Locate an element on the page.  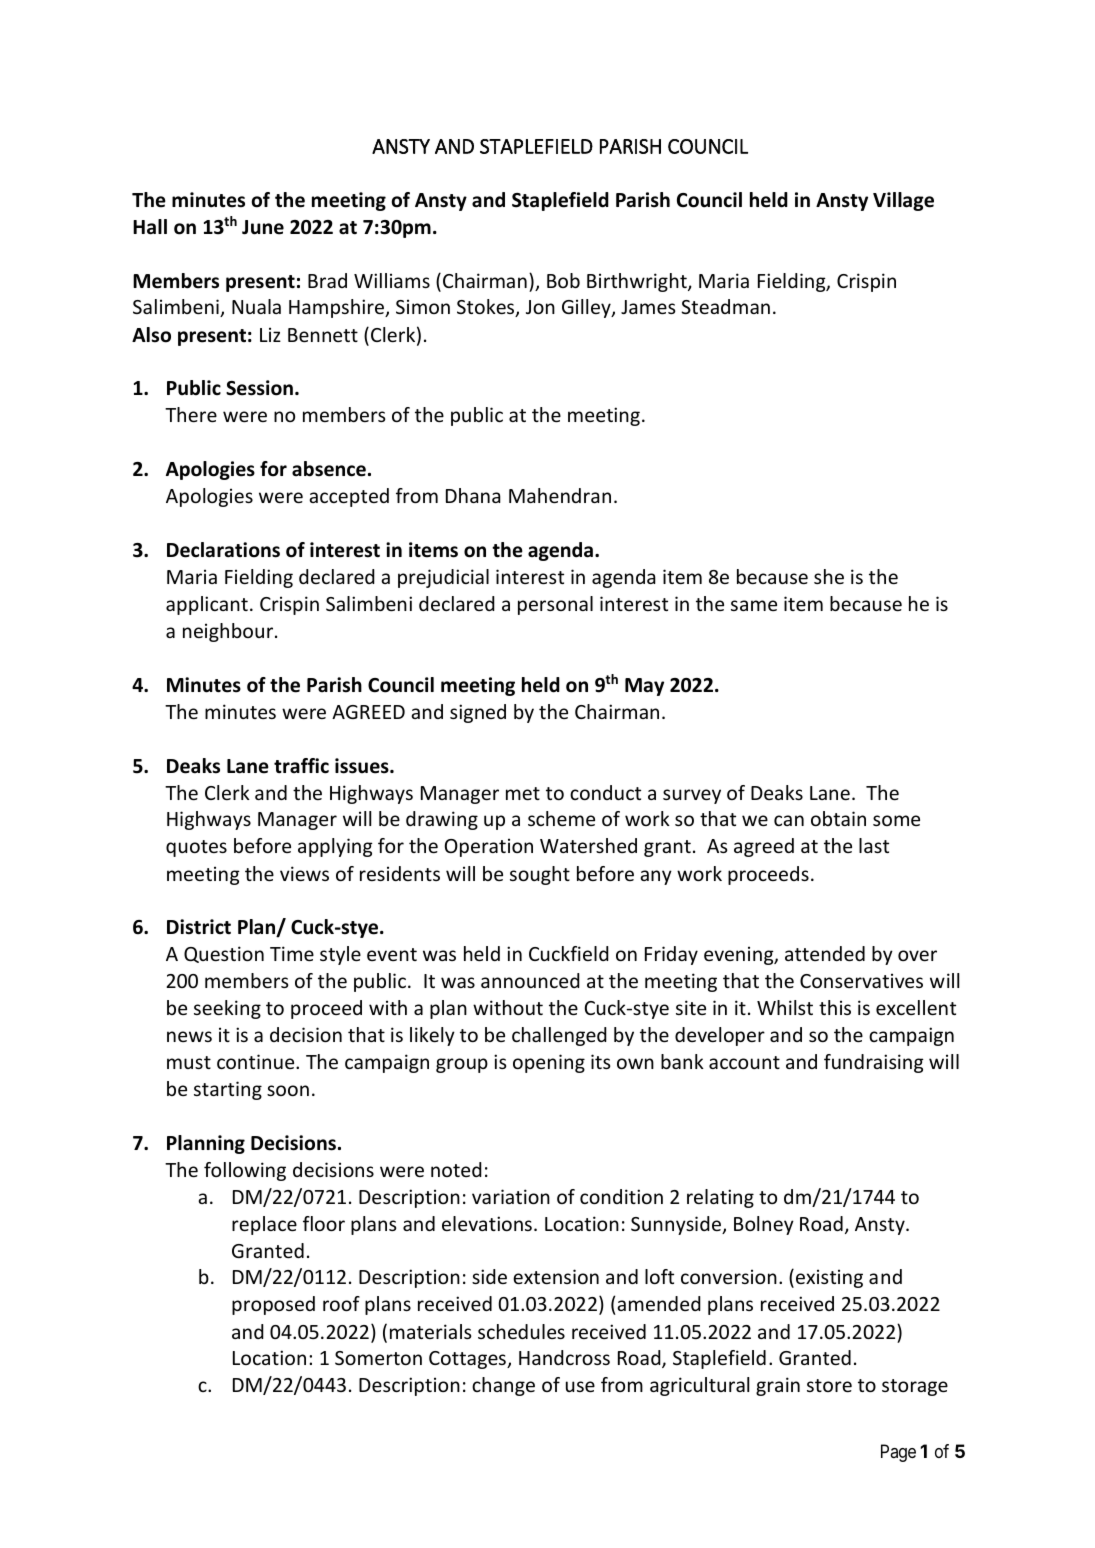
obtain is located at coordinates (838, 818).
